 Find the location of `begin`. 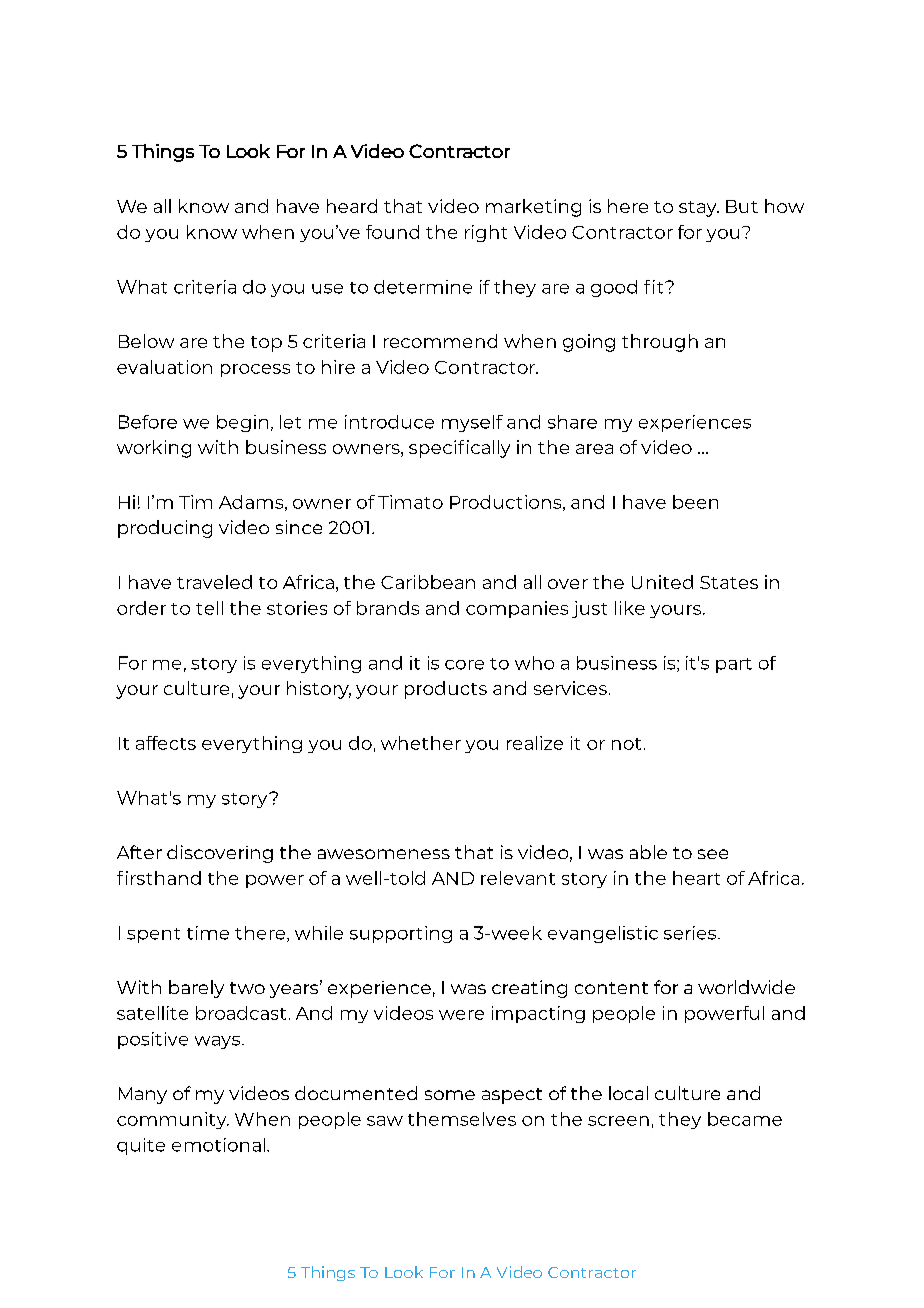

begin is located at coordinates (242, 423).
